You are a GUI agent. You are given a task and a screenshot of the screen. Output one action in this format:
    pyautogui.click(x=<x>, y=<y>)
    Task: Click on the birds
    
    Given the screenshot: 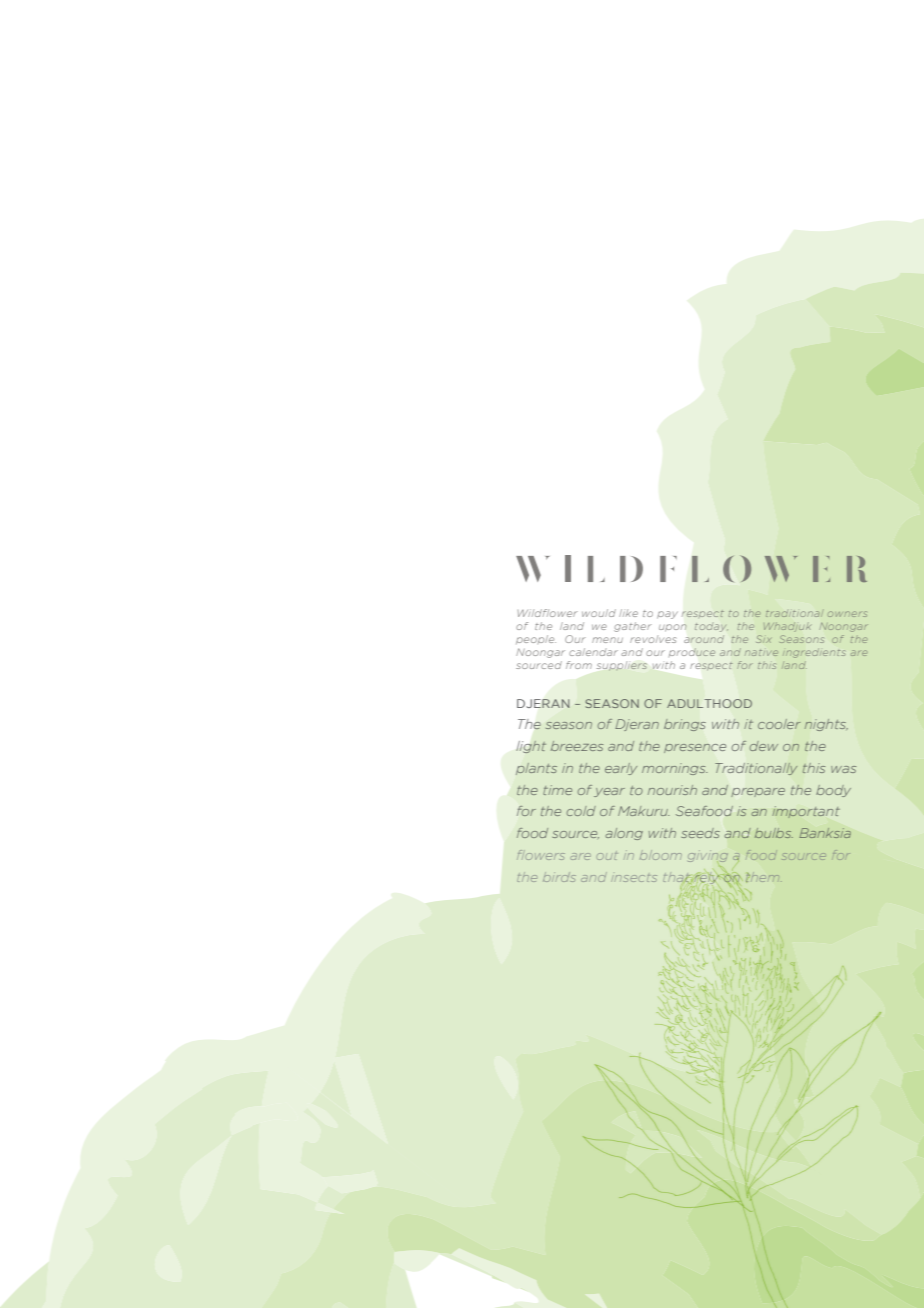 What is the action you would take?
    pyautogui.click(x=559, y=877)
